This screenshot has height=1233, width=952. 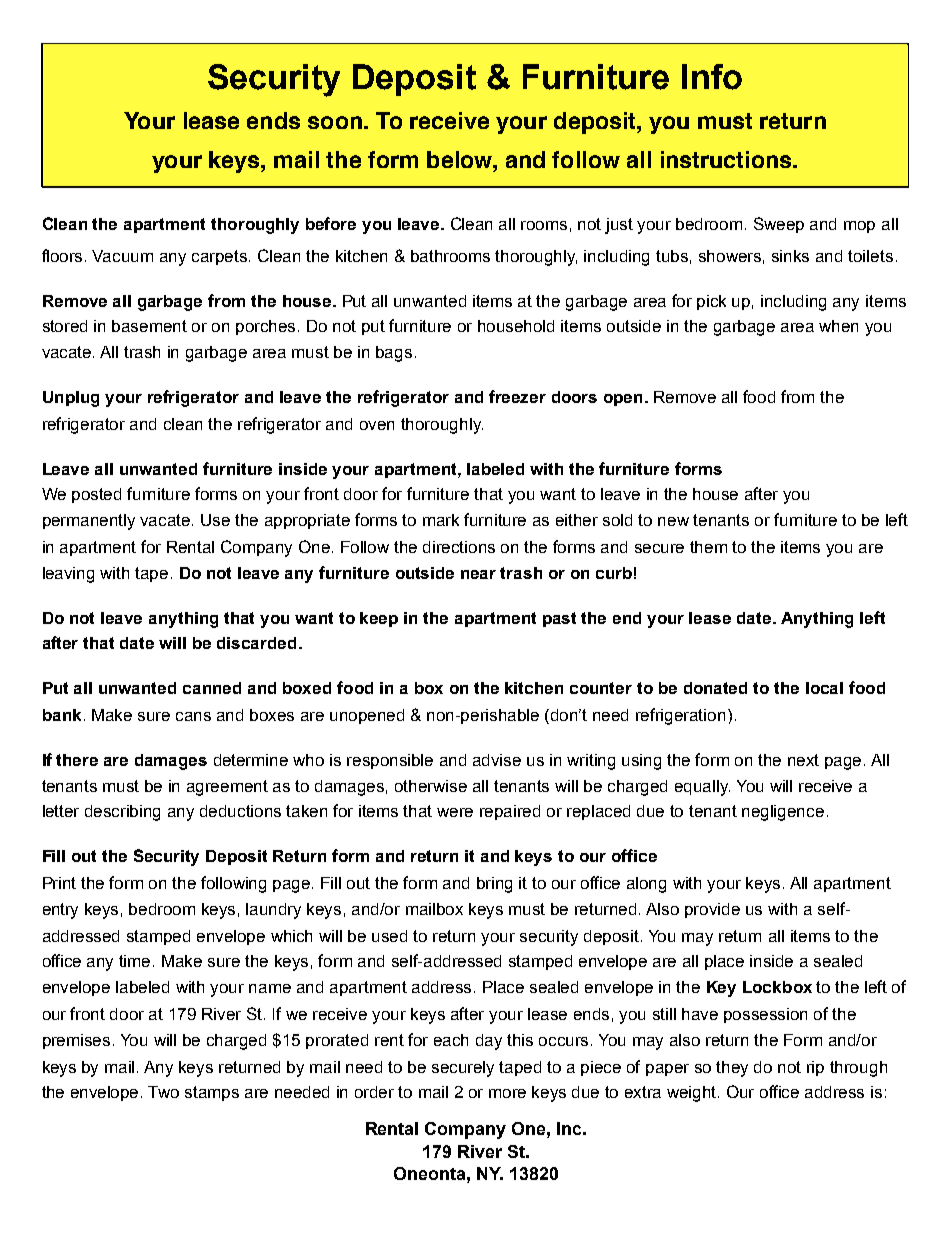 I want to click on Two, so click(x=163, y=1092).
